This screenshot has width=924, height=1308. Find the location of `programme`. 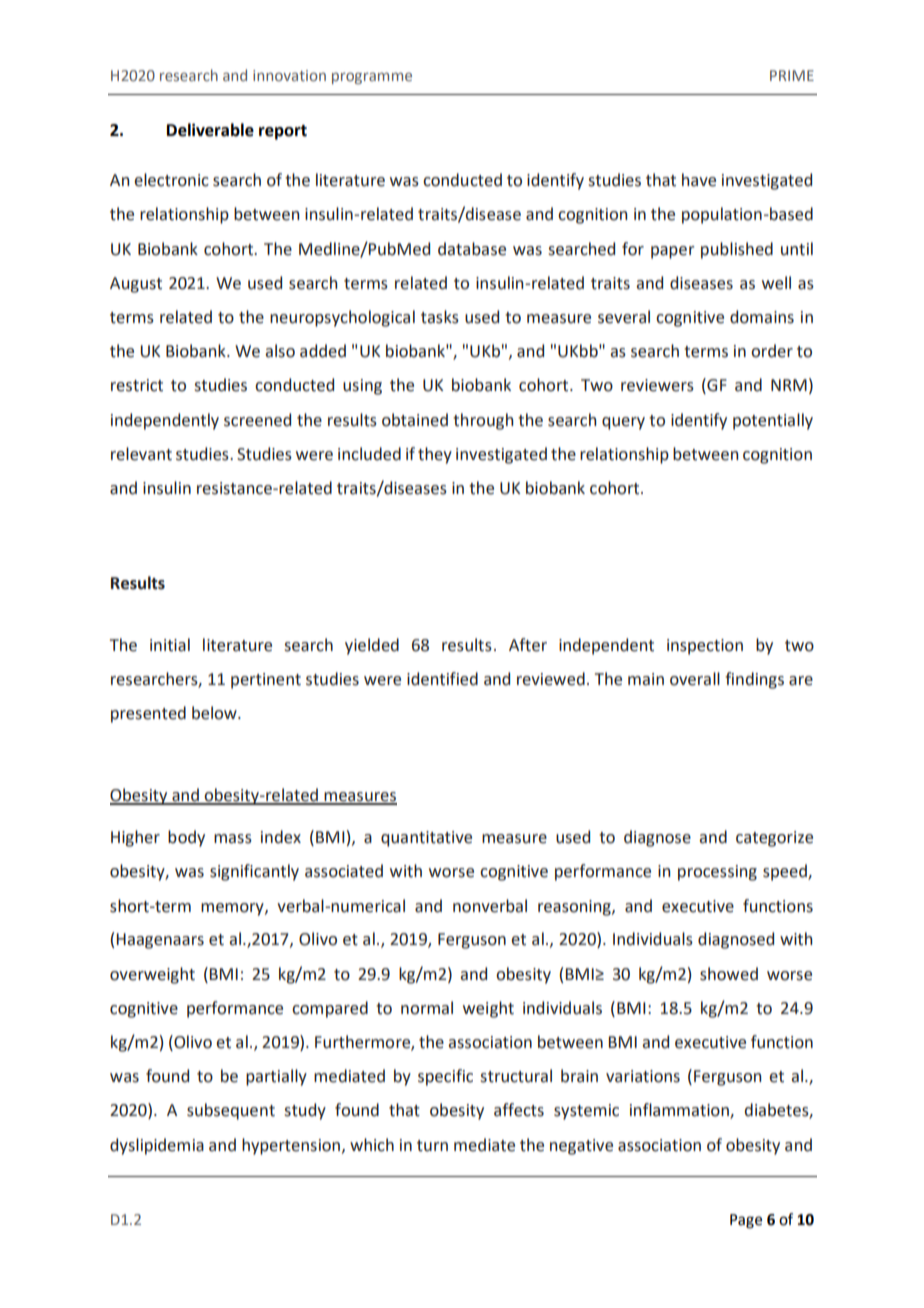

programme is located at coordinates (372, 78).
